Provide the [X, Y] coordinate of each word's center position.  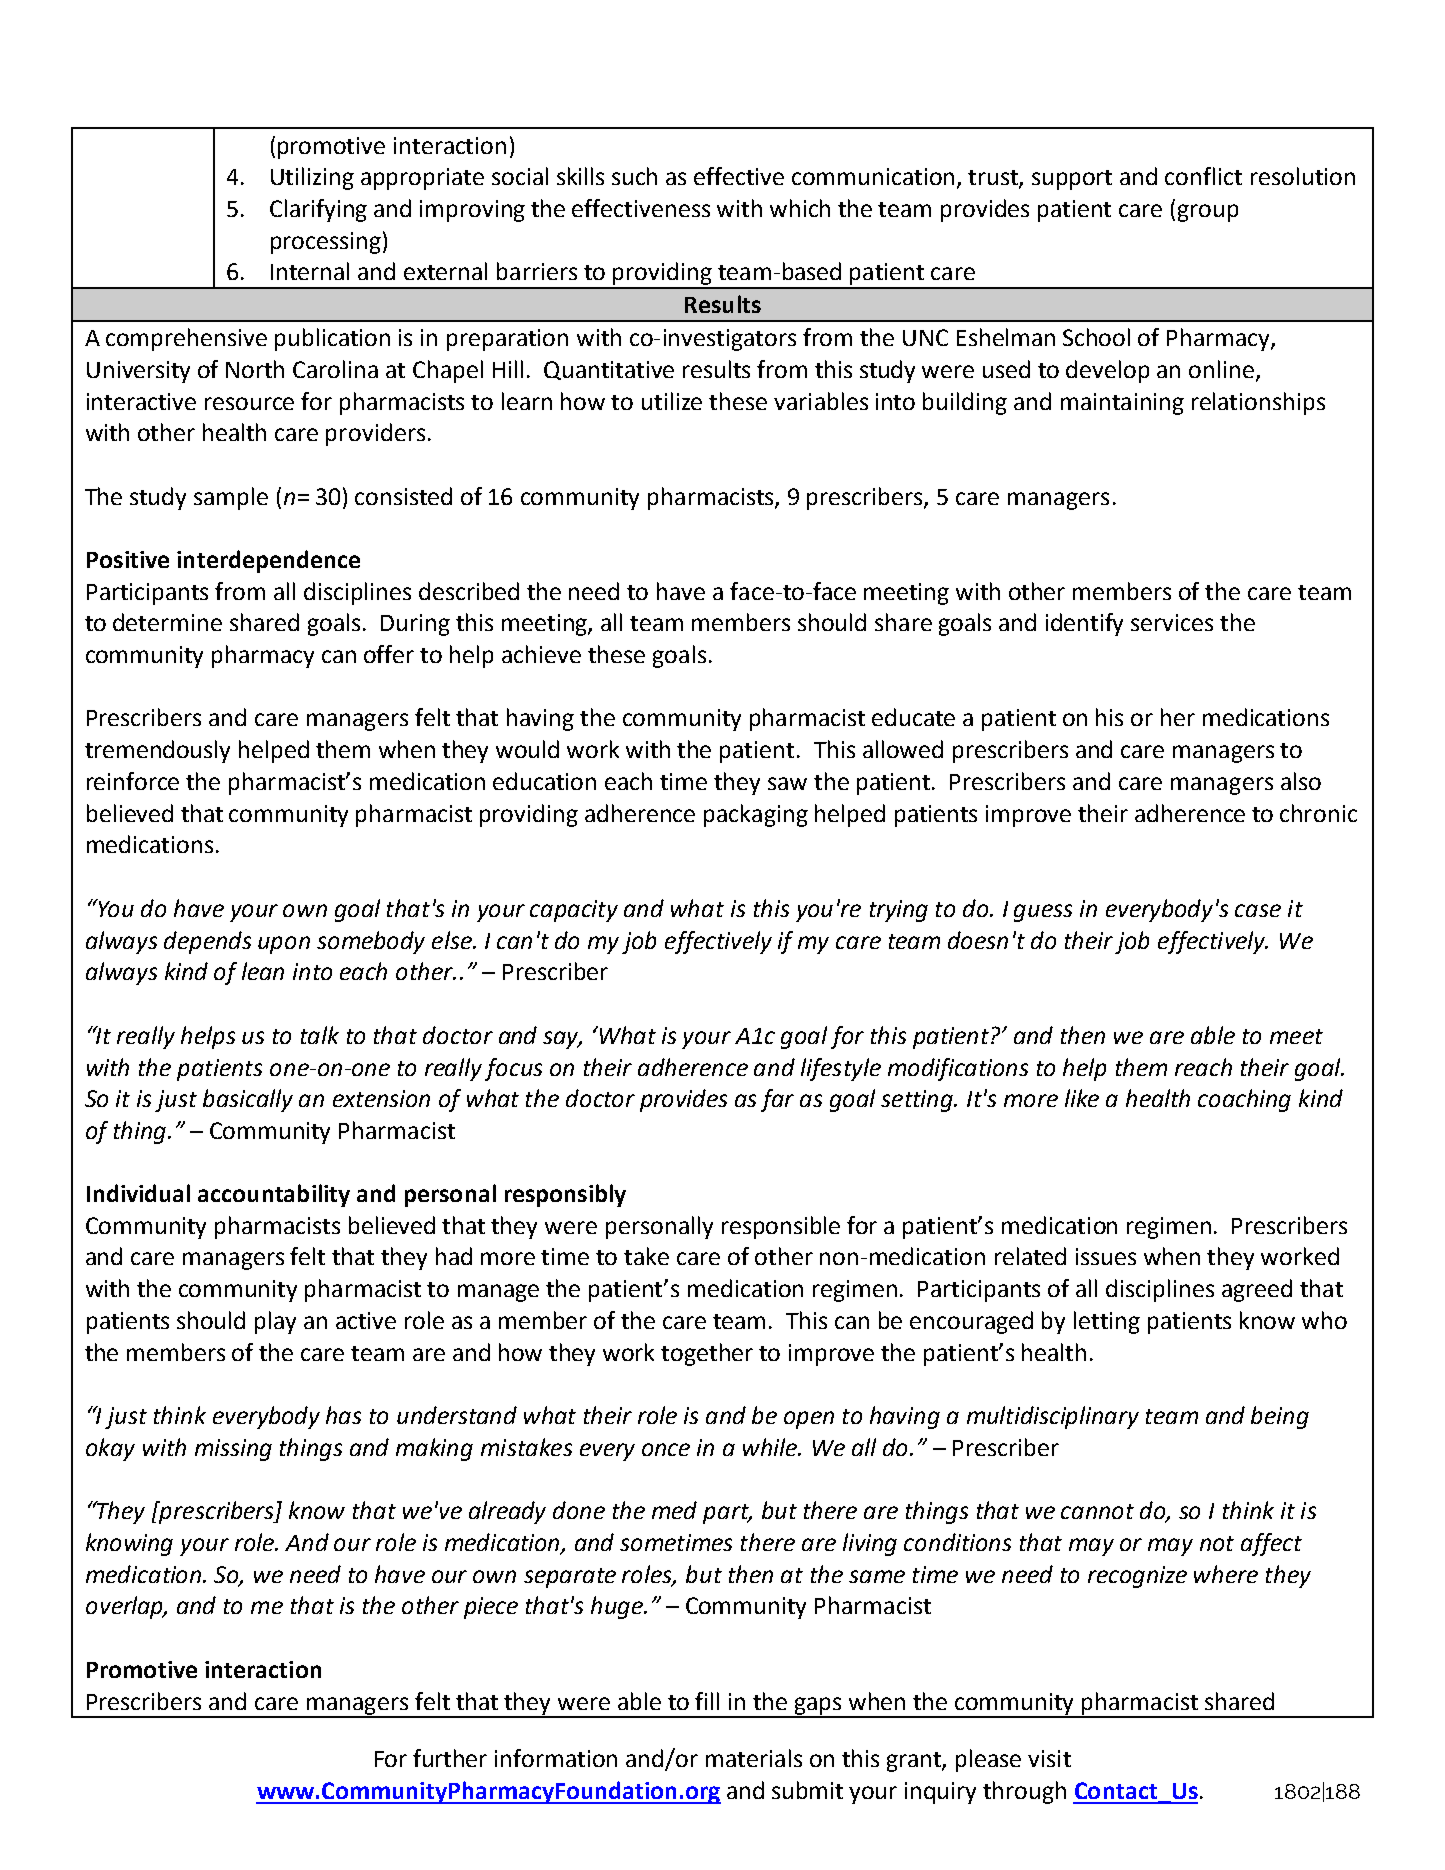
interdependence [268, 561]
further [450, 1758]
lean [263, 971]
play [275, 1322]
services [1172, 622]
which [800, 208]
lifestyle [841, 1069]
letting [1107, 1322]
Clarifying [318, 210]
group [1208, 213]
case [1258, 910]
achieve [541, 654]
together [707, 1354]
